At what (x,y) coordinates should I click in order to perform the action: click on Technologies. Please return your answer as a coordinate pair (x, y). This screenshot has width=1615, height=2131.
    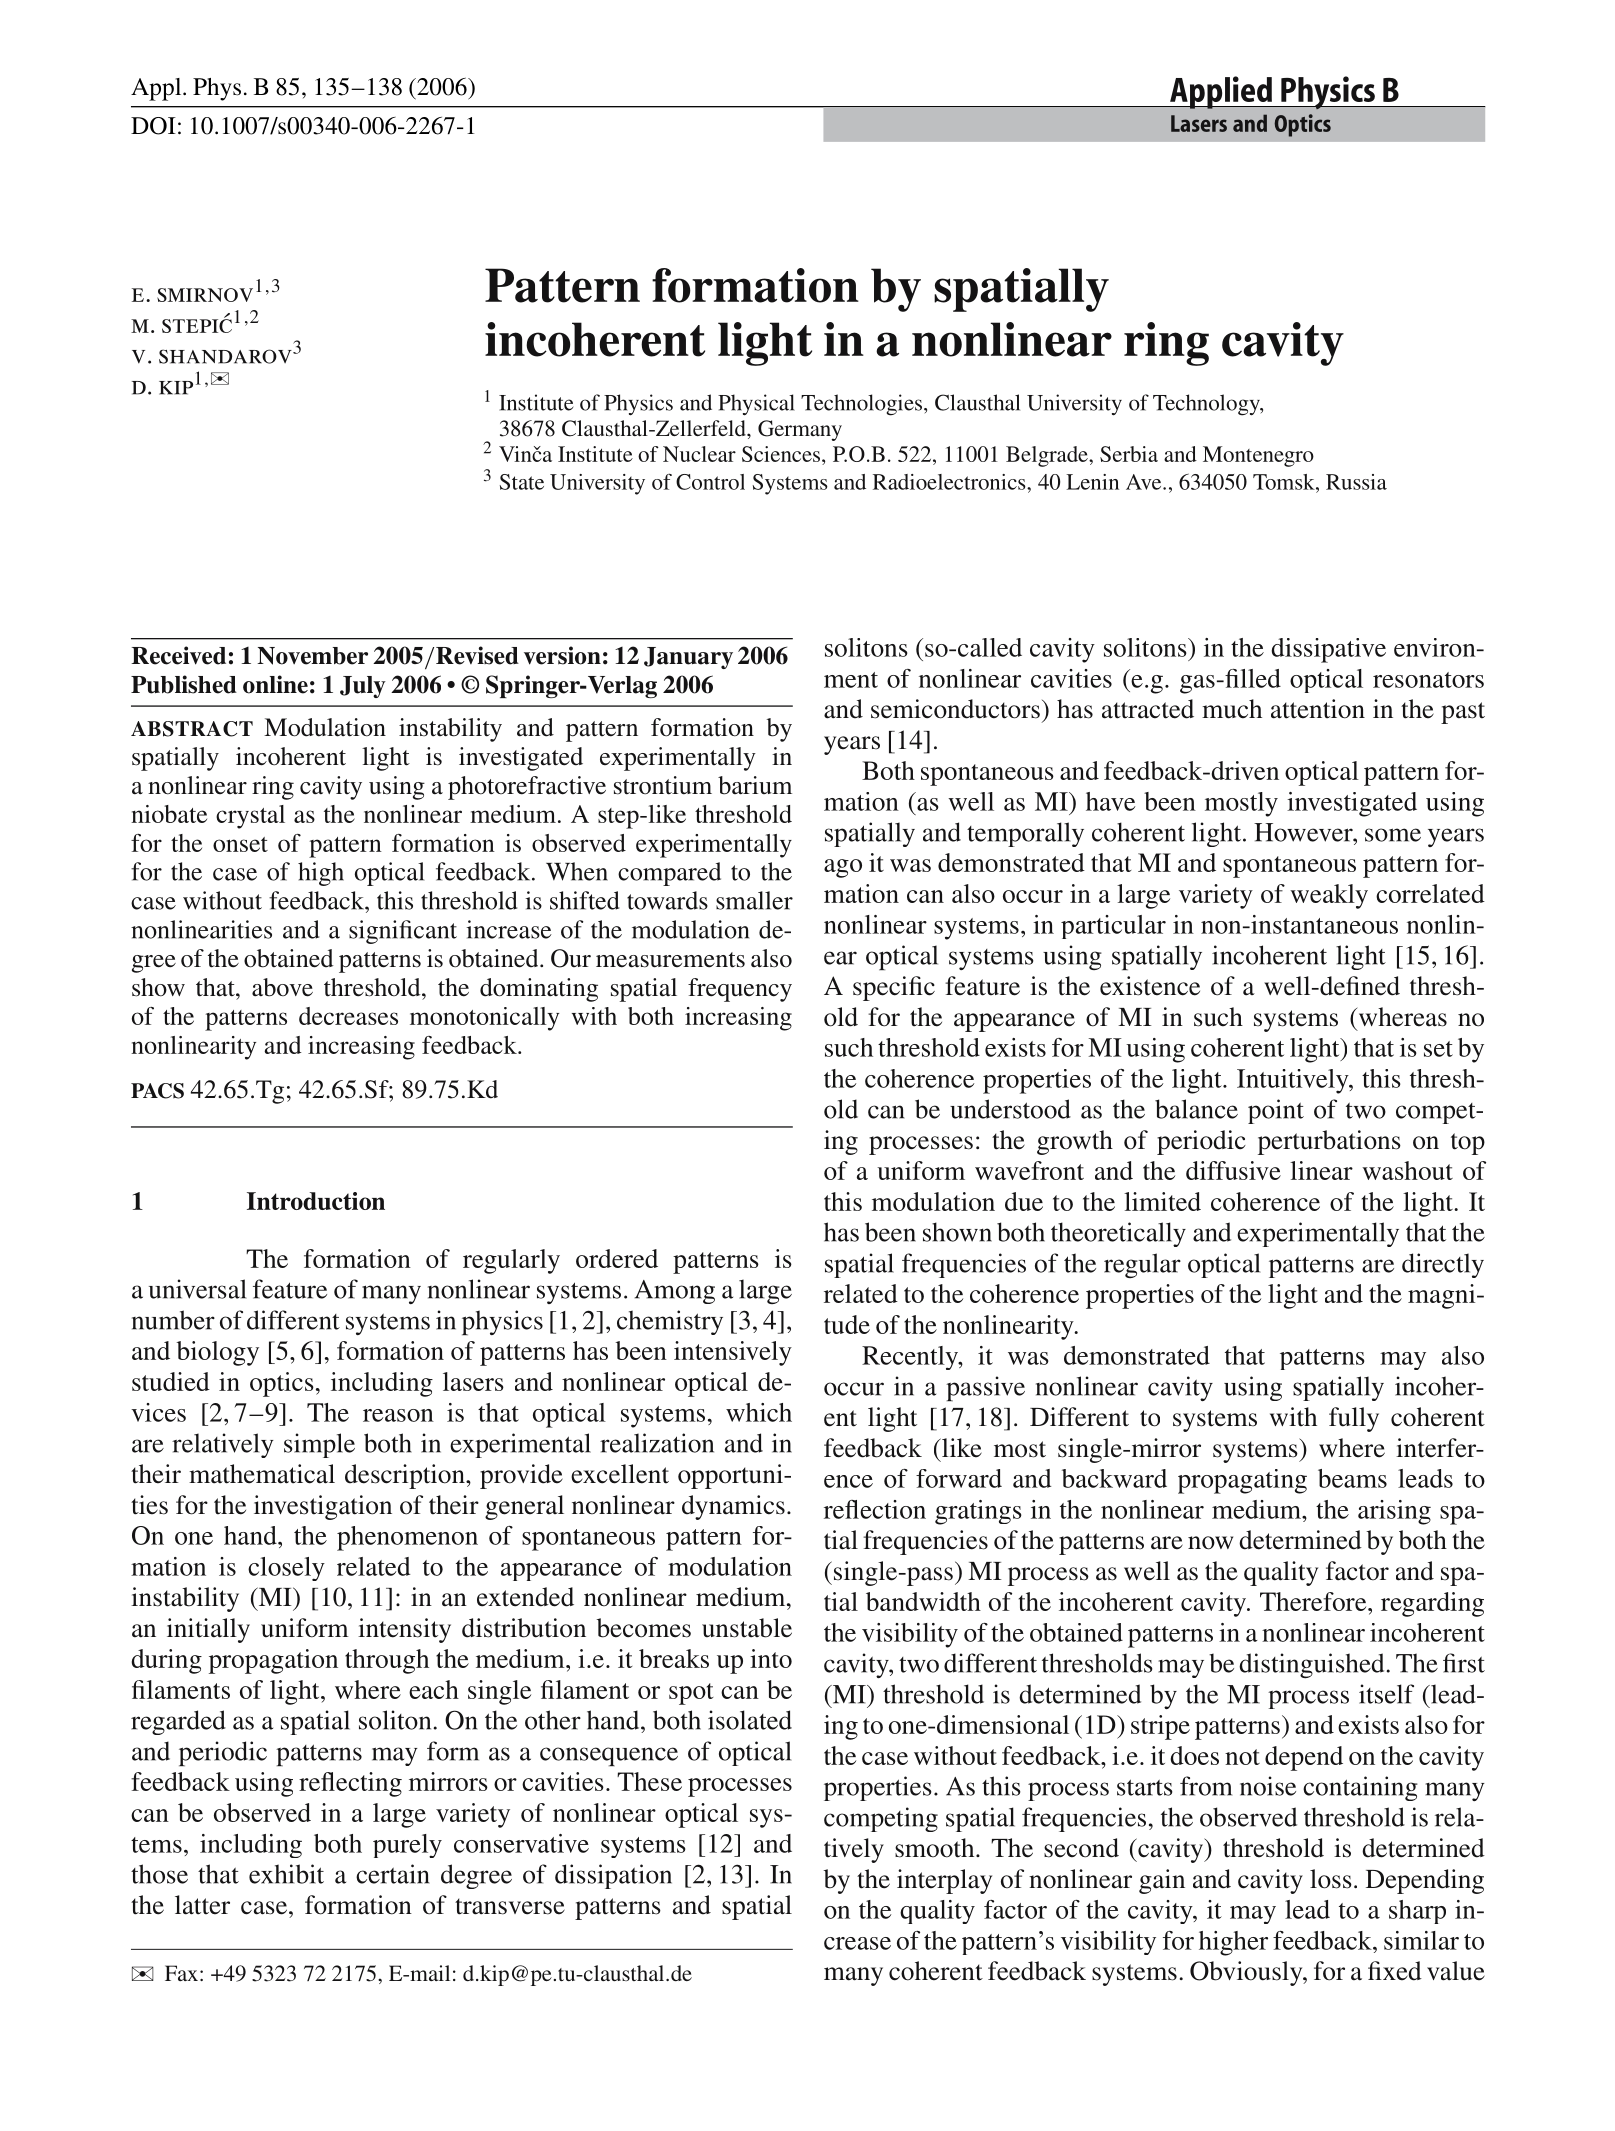
    Looking at the image, I should click on (861, 405).
